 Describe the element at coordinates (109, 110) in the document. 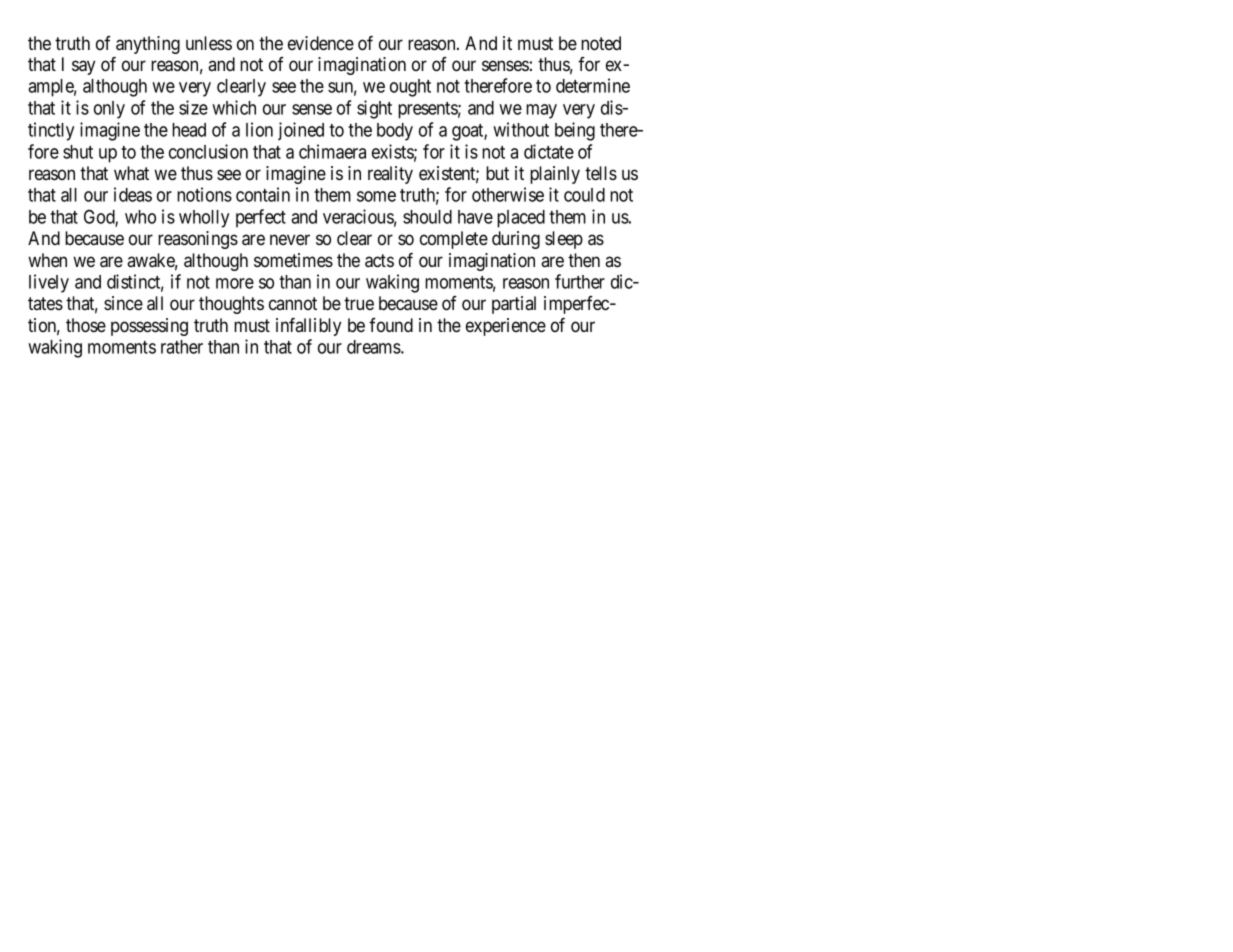

I see `only` at that location.
